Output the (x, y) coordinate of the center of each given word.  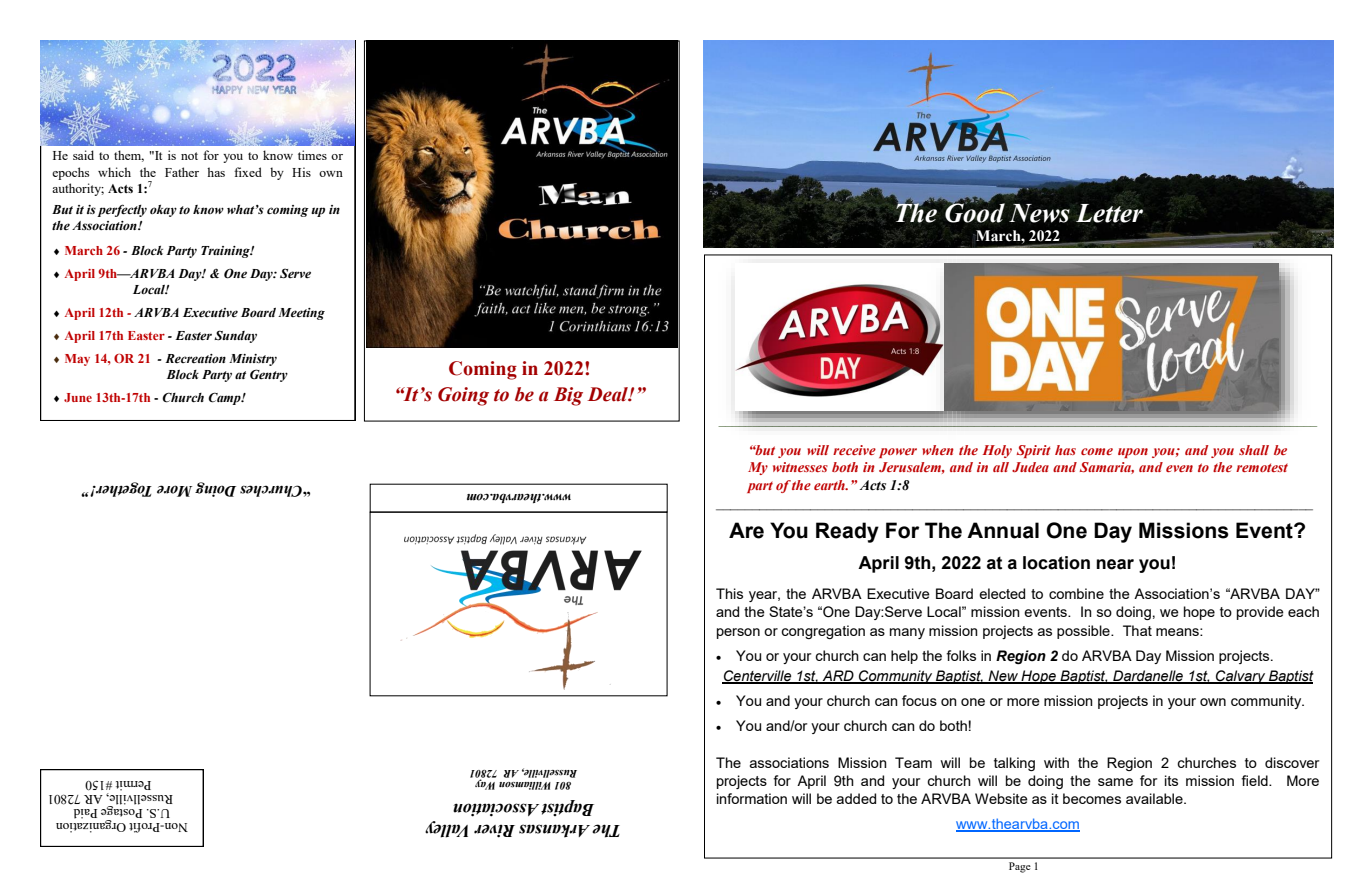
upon (1133, 453)
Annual (1003, 530)
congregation (823, 632)
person (738, 633)
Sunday (235, 336)
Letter (1109, 213)
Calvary (1241, 677)
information (752, 798)
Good (975, 212)
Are (746, 530)
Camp (225, 398)
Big (568, 396)
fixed (248, 172)
